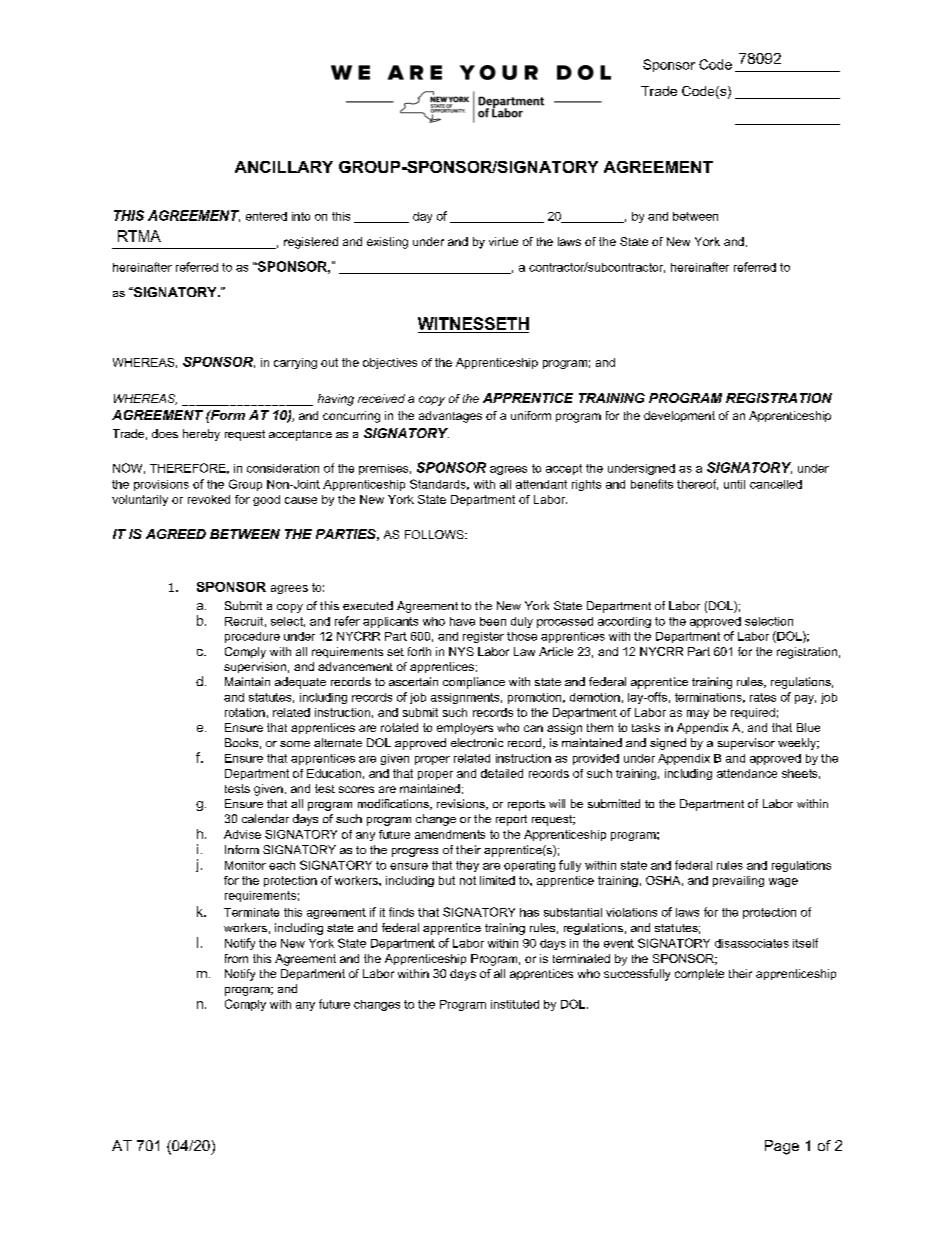 Image resolution: width=952 pixels, height=1233 pixels. I want to click on entered, so click(266, 216).
